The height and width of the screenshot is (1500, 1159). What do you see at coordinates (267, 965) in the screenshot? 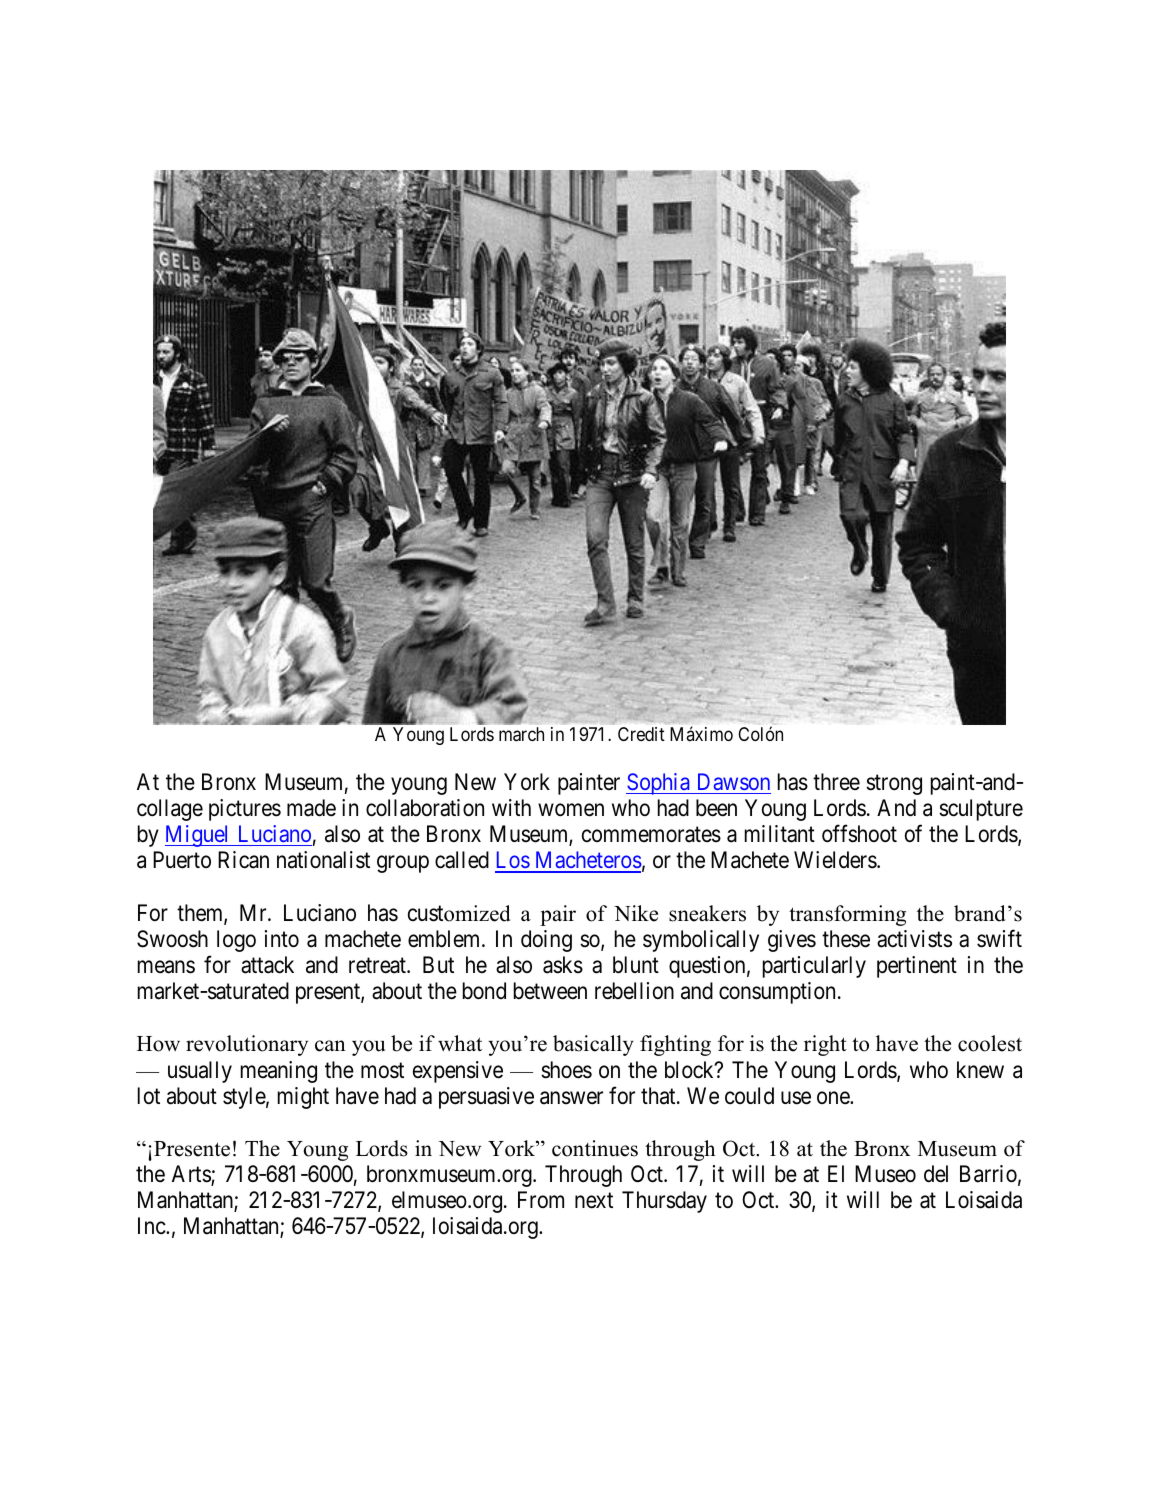
I see `attack` at bounding box center [267, 965].
